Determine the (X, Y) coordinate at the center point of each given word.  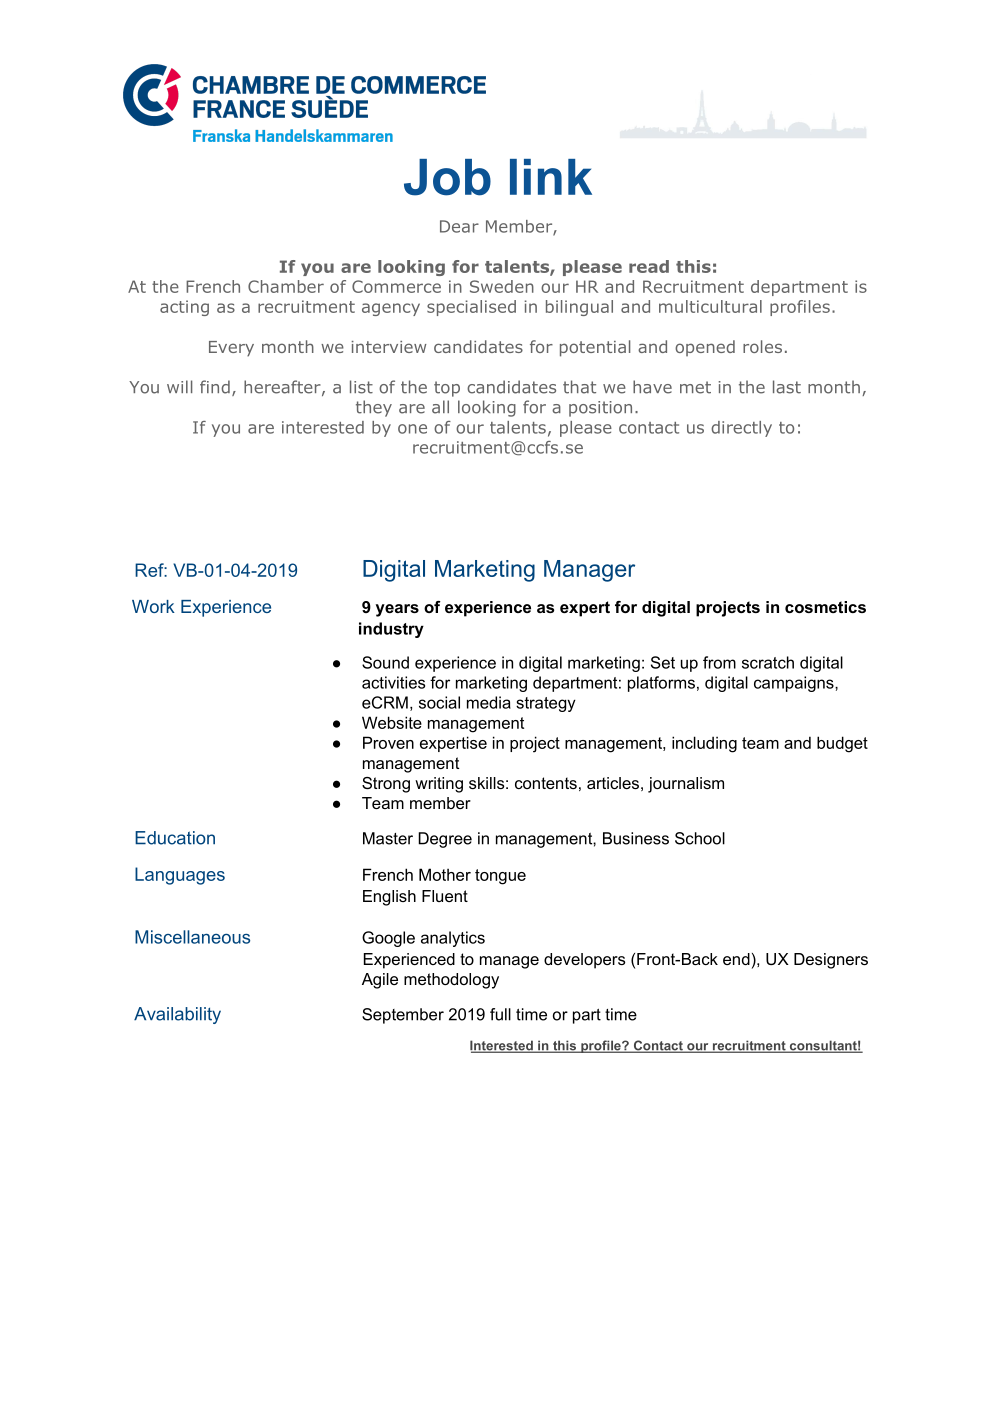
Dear (459, 226)
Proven (388, 742)
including (704, 744)
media (489, 702)
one (412, 429)
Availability (177, 1015)
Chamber (286, 286)
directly (741, 429)
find (215, 387)
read (649, 266)
